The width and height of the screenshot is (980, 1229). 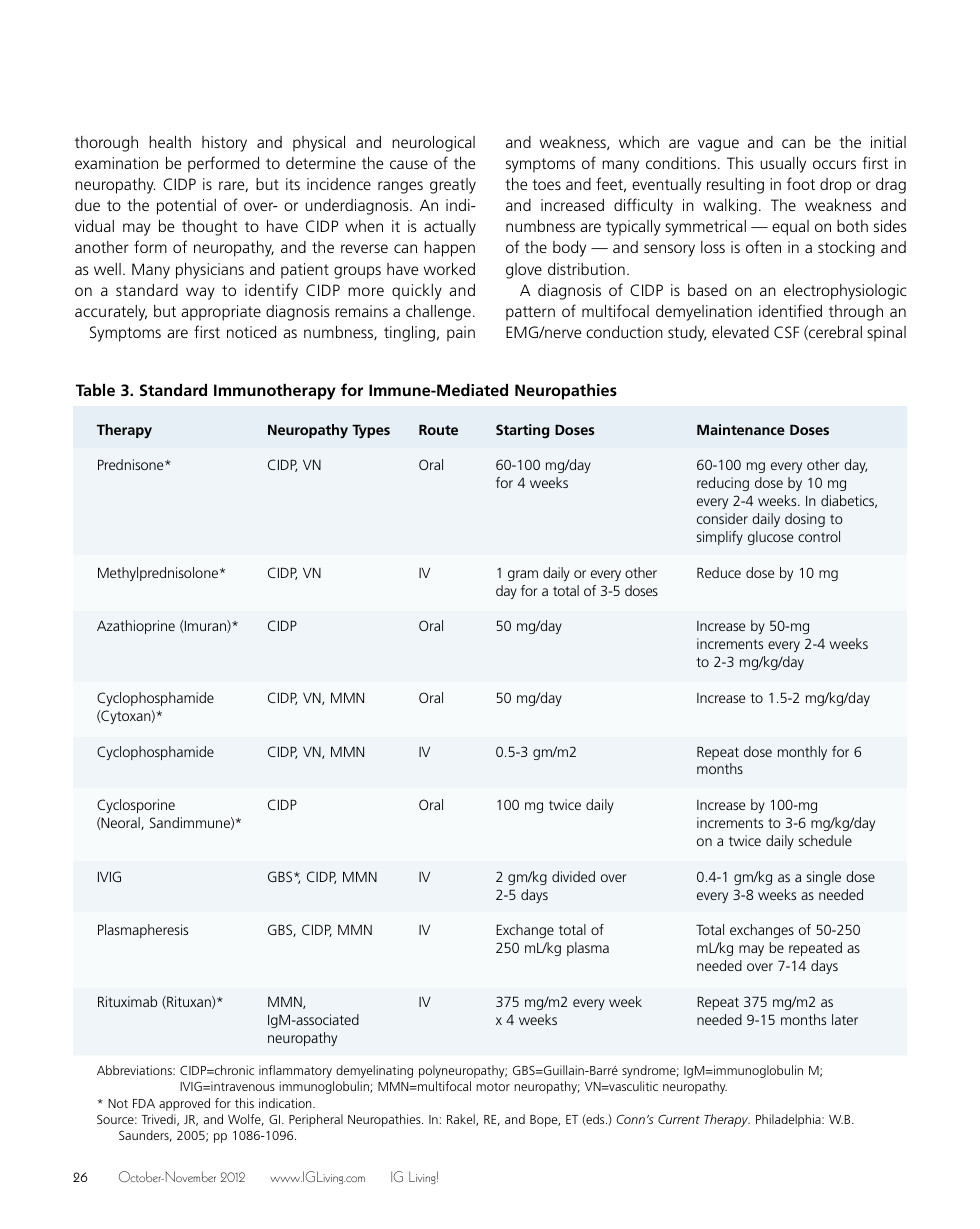 What do you see at coordinates (453, 186) in the screenshot?
I see `greatly` at bounding box center [453, 186].
